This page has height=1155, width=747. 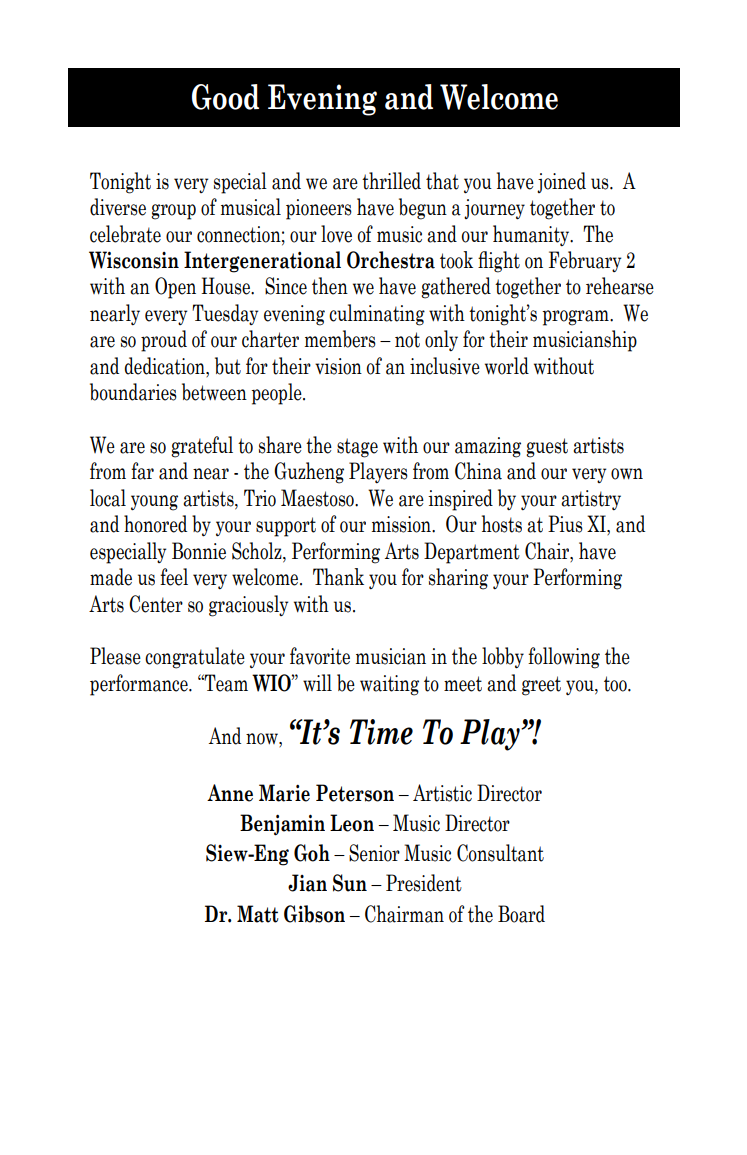 What do you see at coordinates (377, 315) in the page?
I see `culminating` at bounding box center [377, 315].
